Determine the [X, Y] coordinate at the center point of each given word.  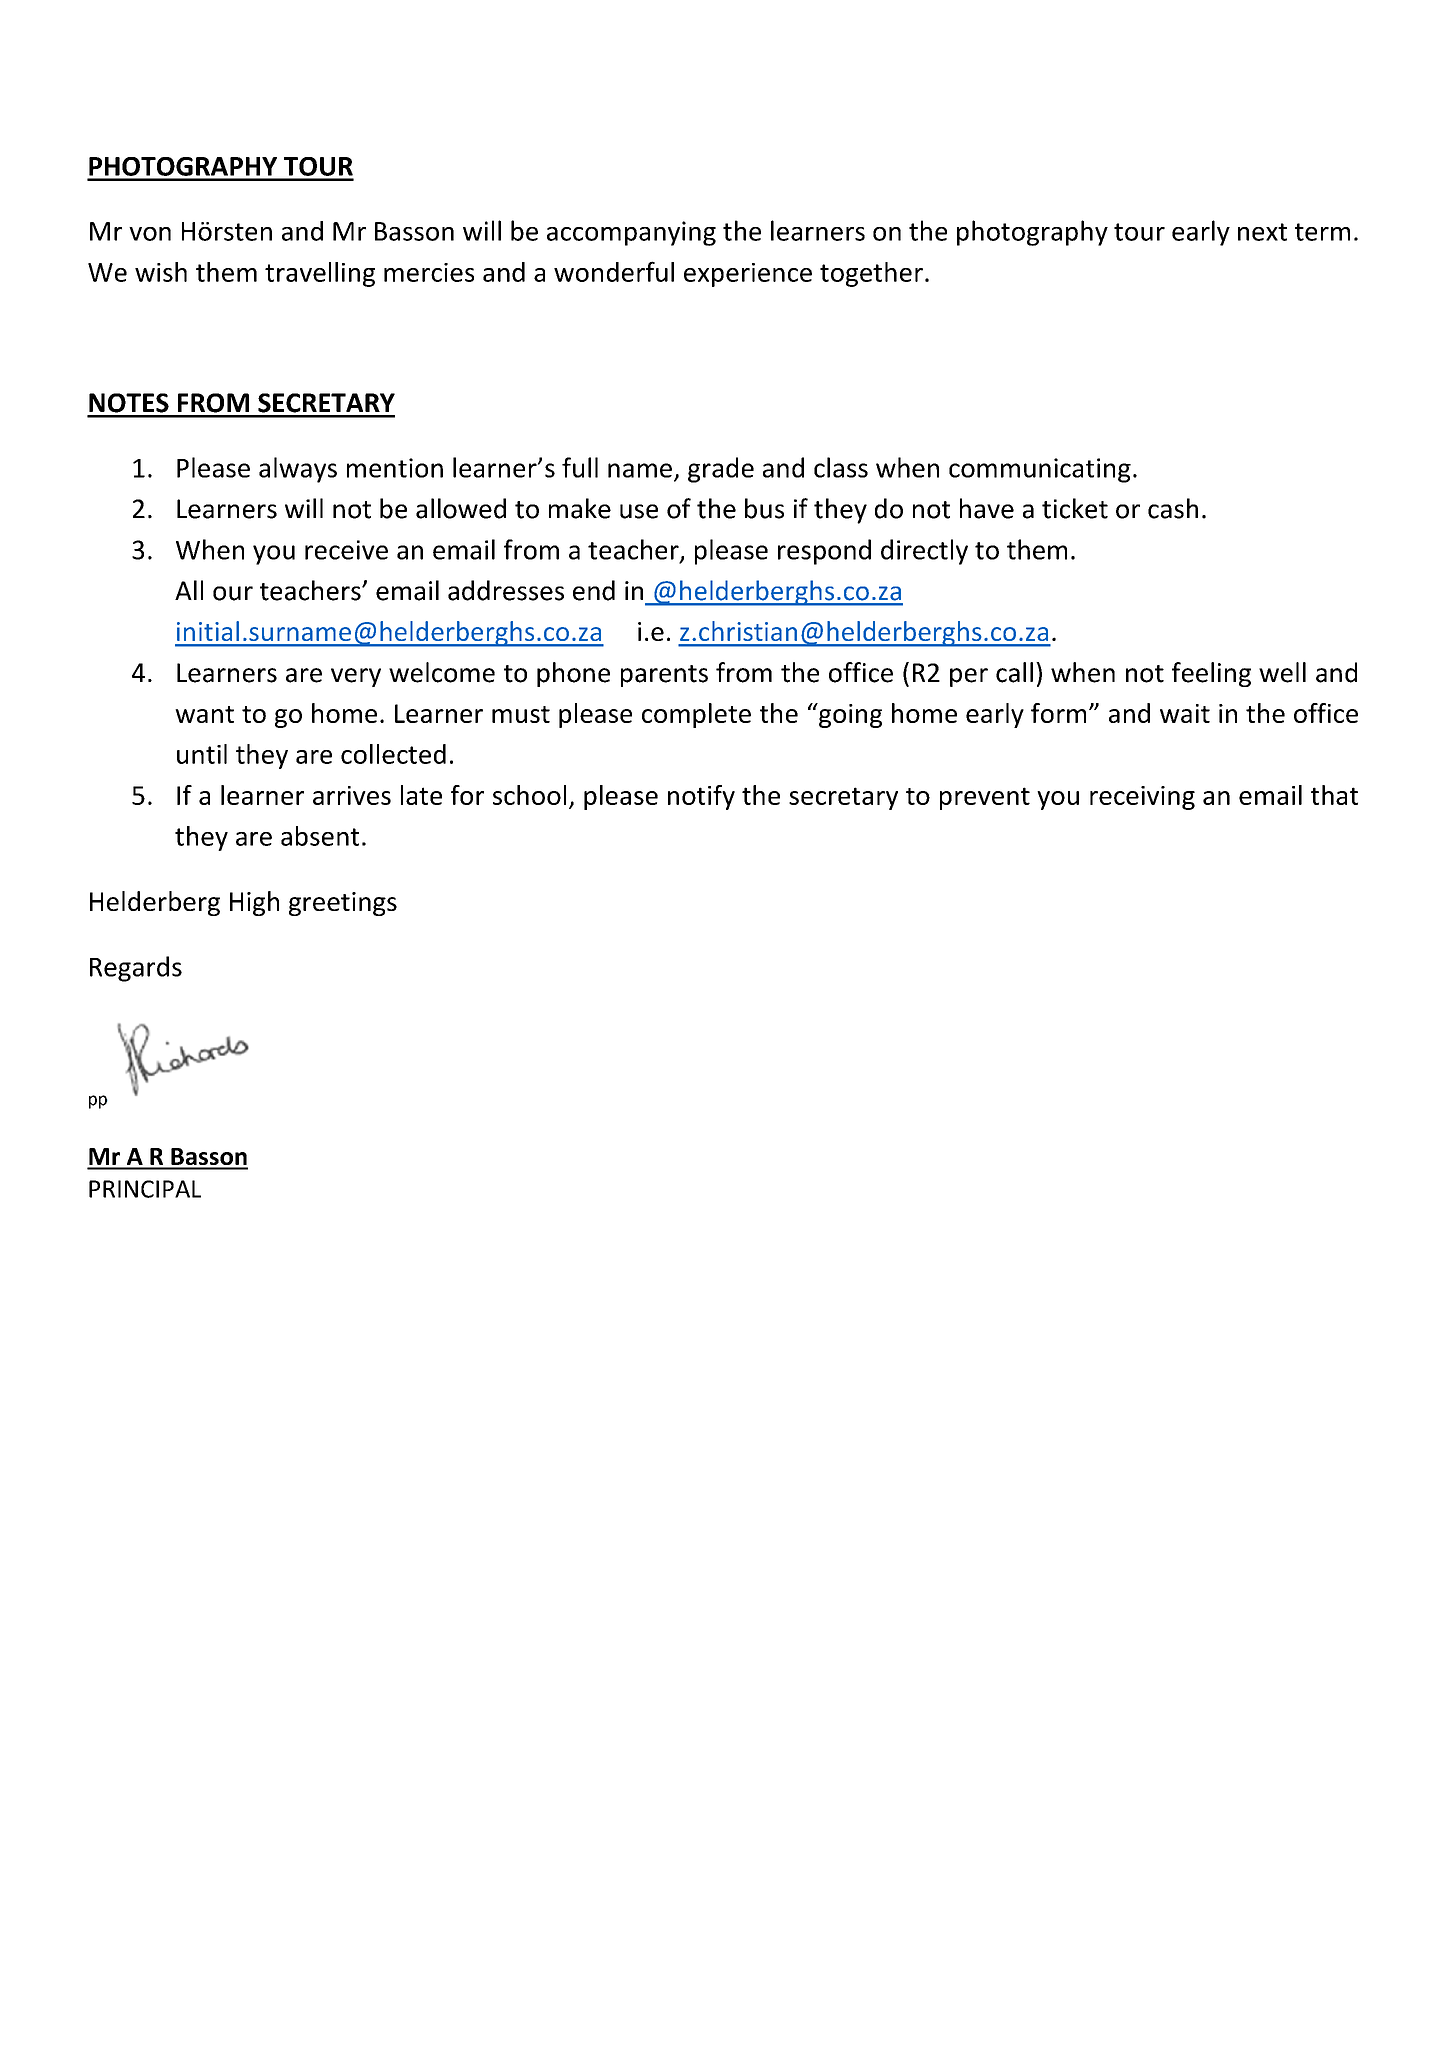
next [1262, 232]
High [254, 903]
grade [721, 470]
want [204, 714]
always [298, 470]
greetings [343, 904]
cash [1173, 508]
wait [1185, 713]
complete [696, 715]
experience [748, 275]
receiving [1142, 798]
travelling [320, 274]
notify [701, 797]
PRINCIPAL [145, 1189]
